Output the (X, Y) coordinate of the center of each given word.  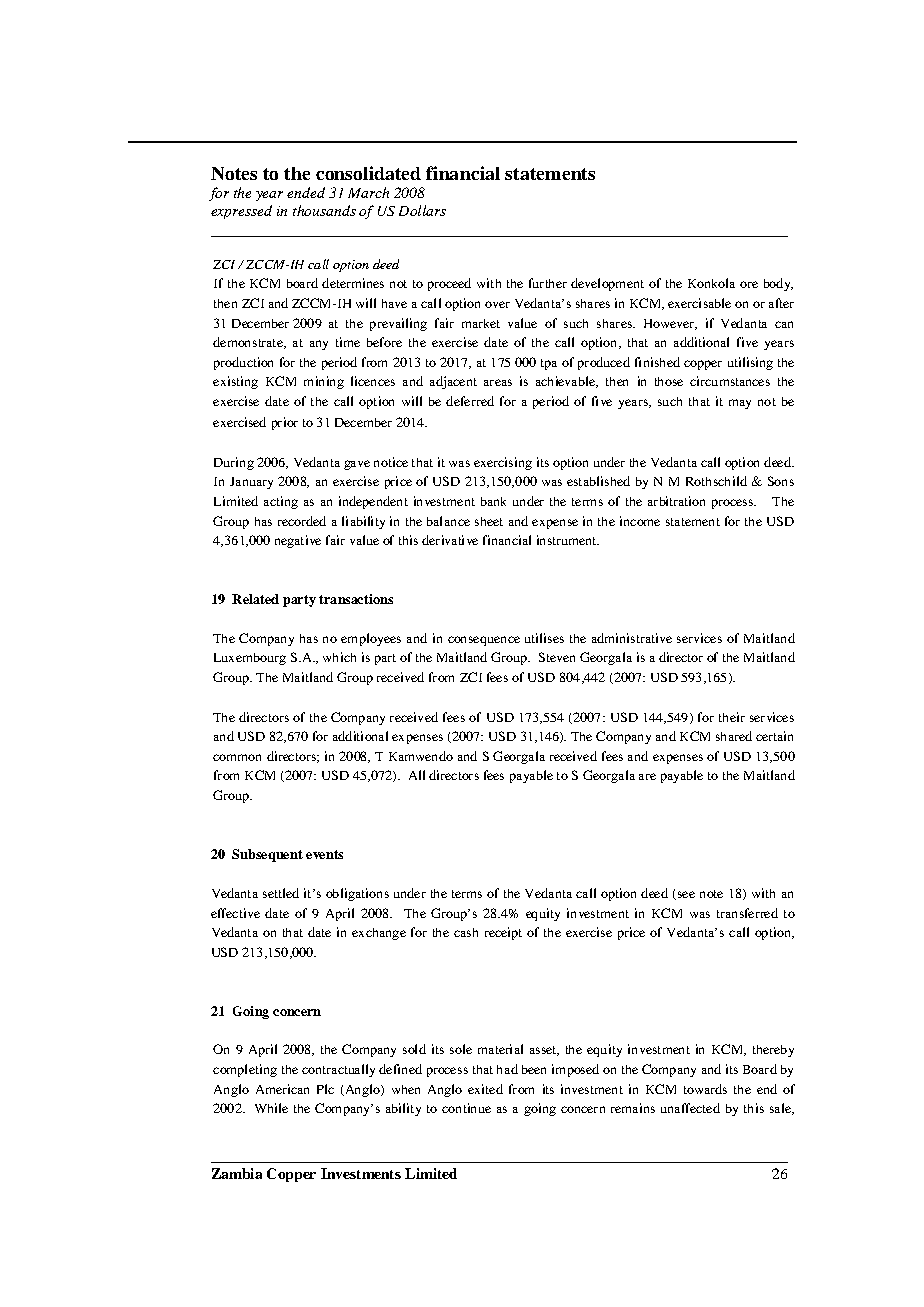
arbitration (676, 501)
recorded (302, 521)
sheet (489, 521)
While (271, 1108)
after (781, 303)
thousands (324, 210)
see (685, 895)
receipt (503, 933)
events (324, 854)
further (548, 283)
